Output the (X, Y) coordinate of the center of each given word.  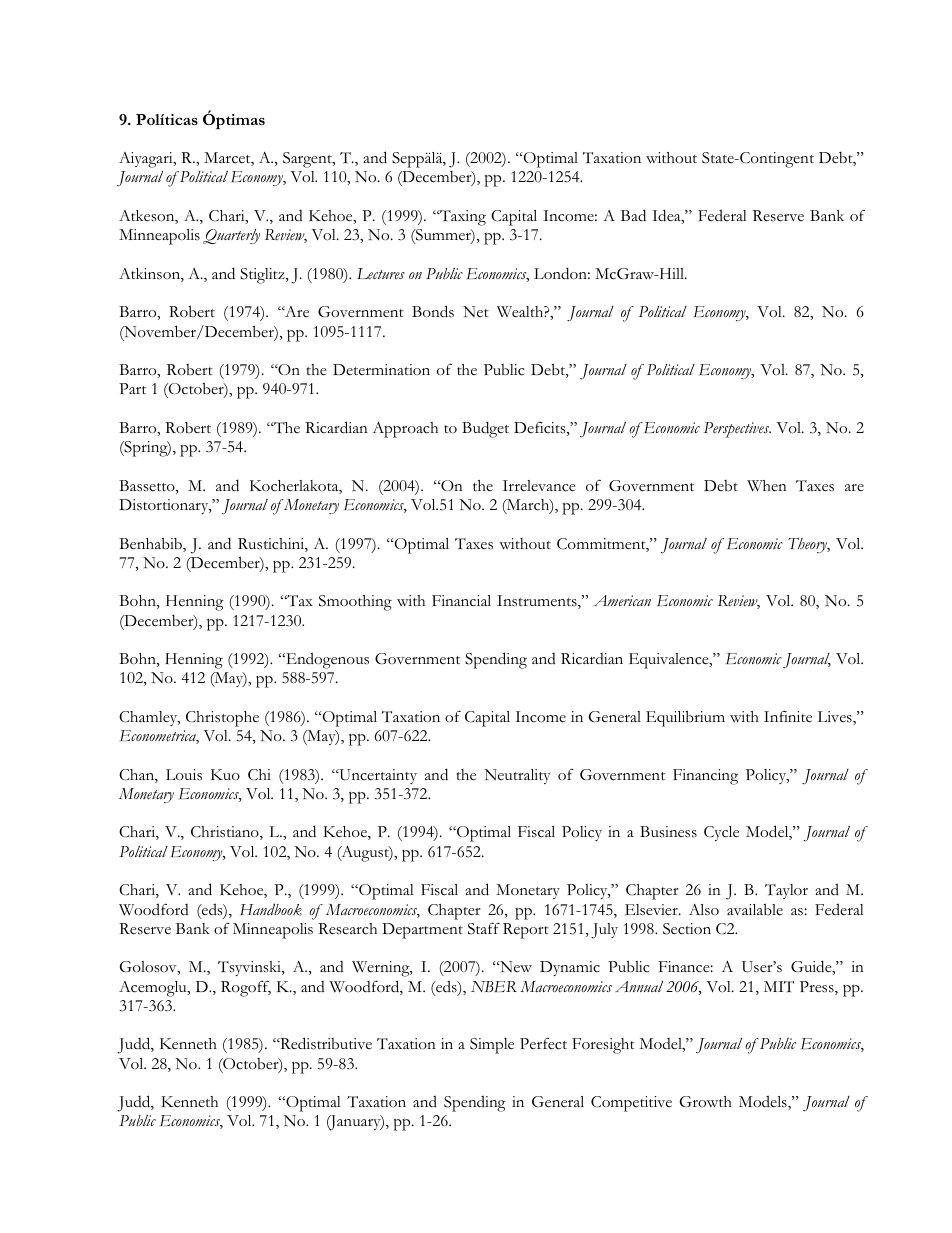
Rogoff (246, 988)
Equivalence (670, 661)
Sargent (308, 160)
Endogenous (326, 660)
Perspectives (737, 430)
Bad (633, 215)
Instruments (538, 602)
